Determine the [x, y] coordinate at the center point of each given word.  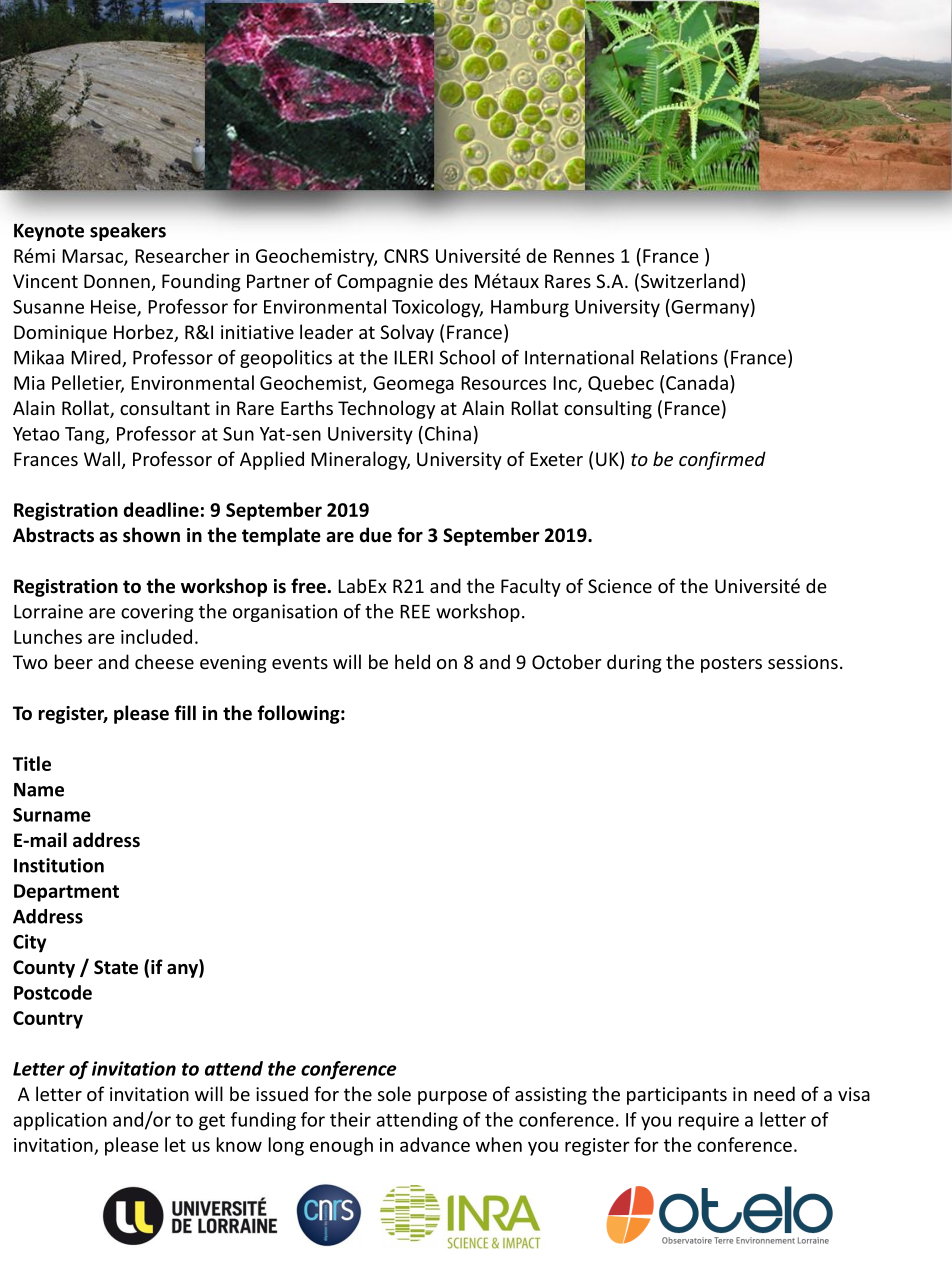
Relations [679, 357]
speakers [128, 232]
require [709, 1122]
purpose [452, 1098]
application [60, 1121]
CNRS [406, 256]
